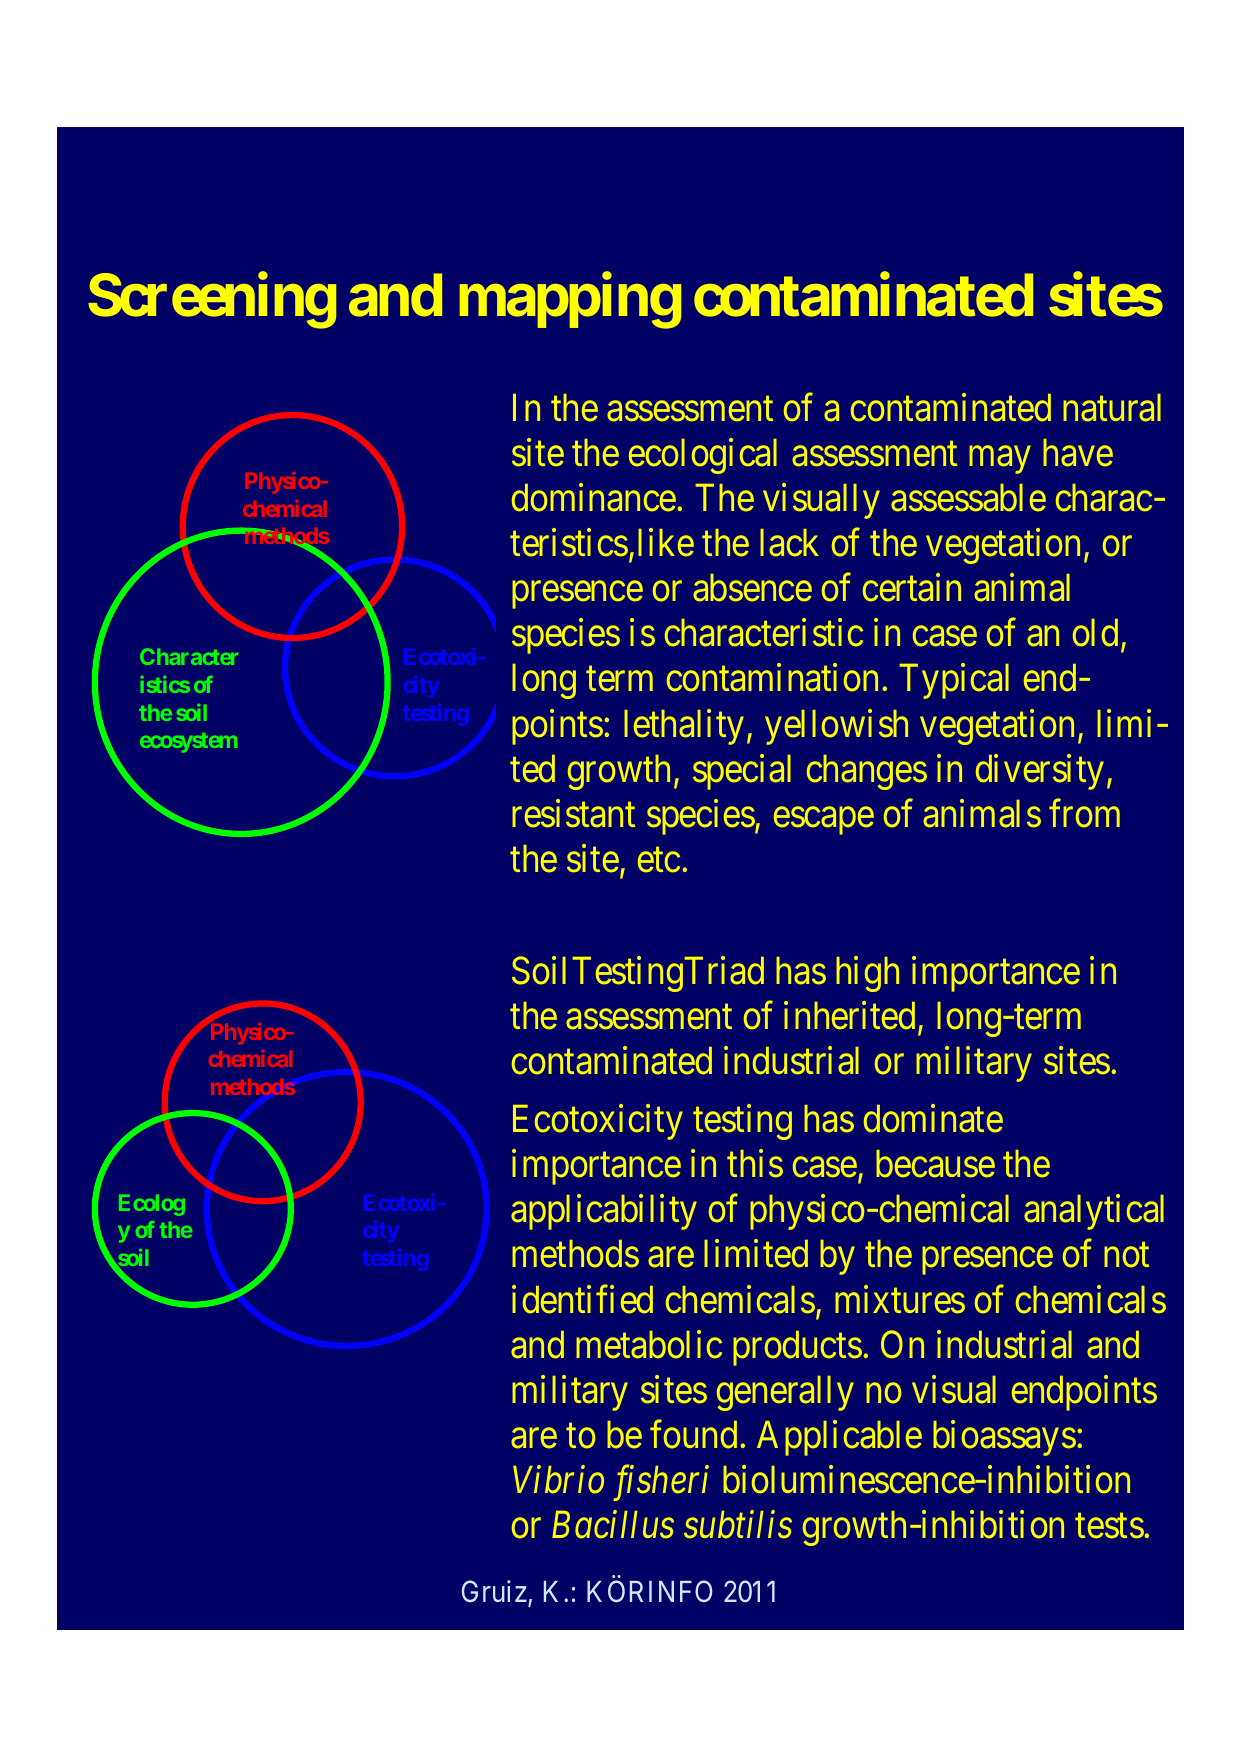 This page has height=1757, width=1242. Describe the element at coordinates (594, 497) in the page. I see `dominance` at that location.
